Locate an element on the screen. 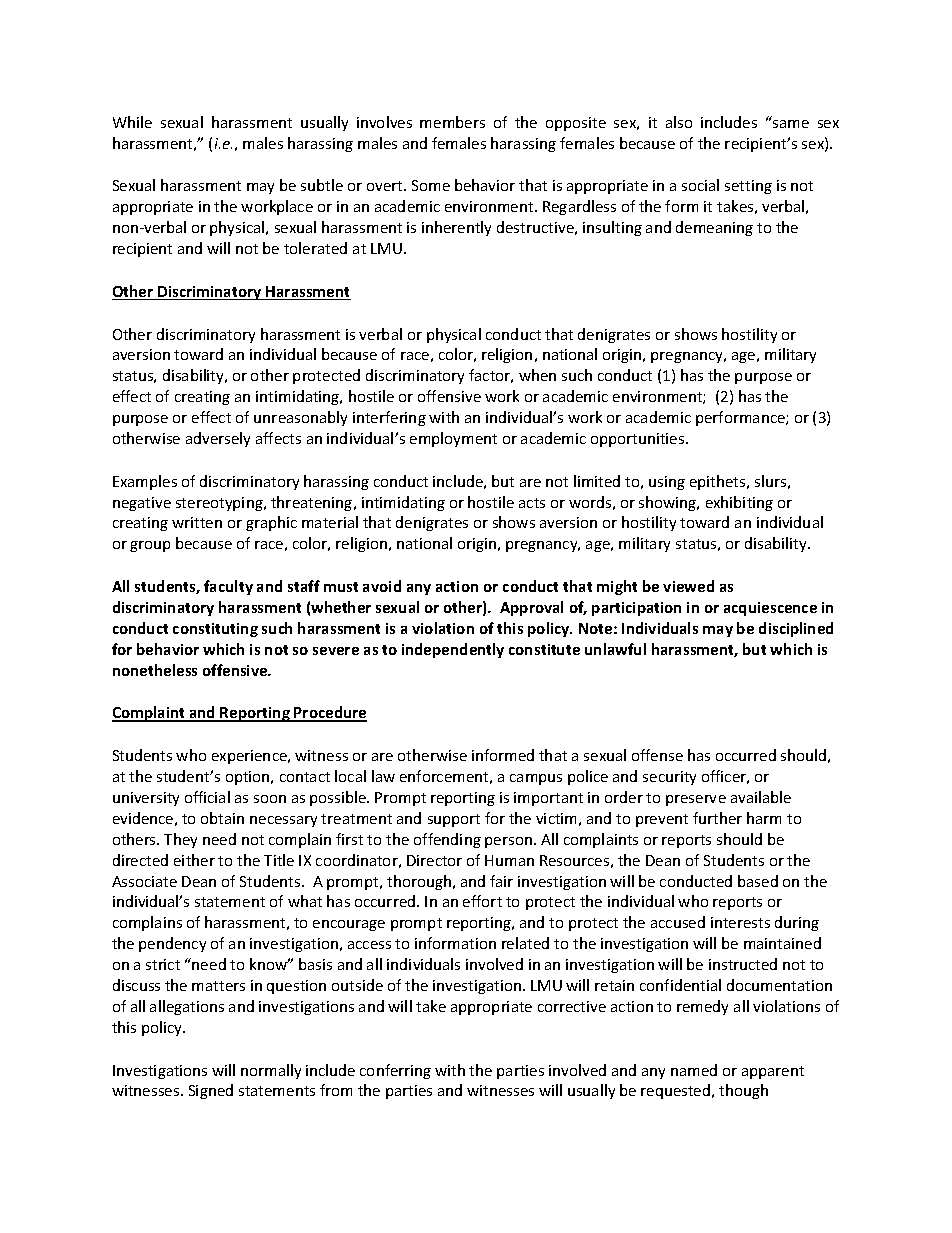  effort is located at coordinates (482, 901).
